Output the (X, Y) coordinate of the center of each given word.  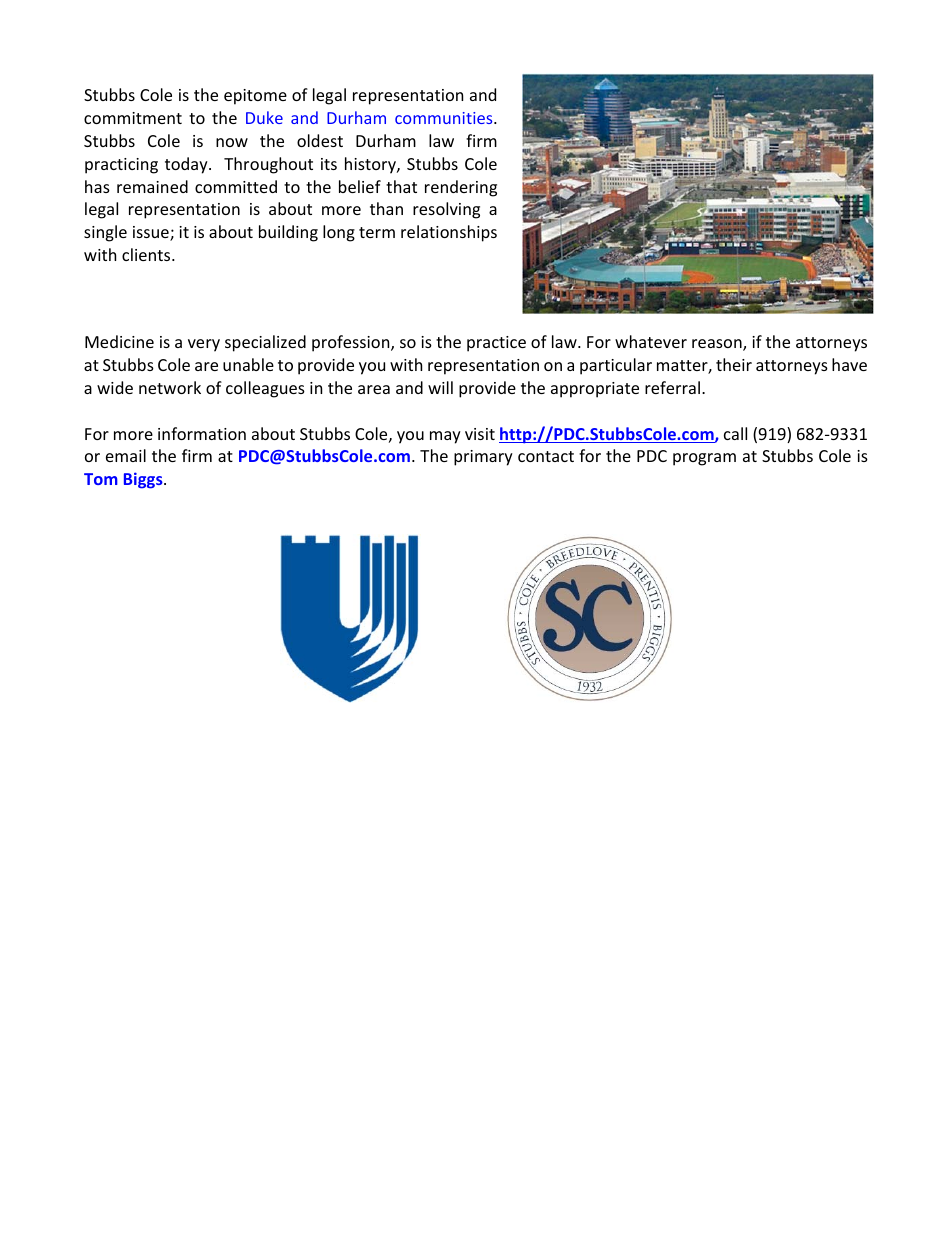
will (440, 387)
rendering (461, 188)
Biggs (144, 480)
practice (496, 344)
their (734, 364)
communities (445, 118)
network (170, 387)
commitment (133, 118)
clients (147, 254)
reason (718, 345)
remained (152, 186)
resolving (446, 210)
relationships (449, 233)
